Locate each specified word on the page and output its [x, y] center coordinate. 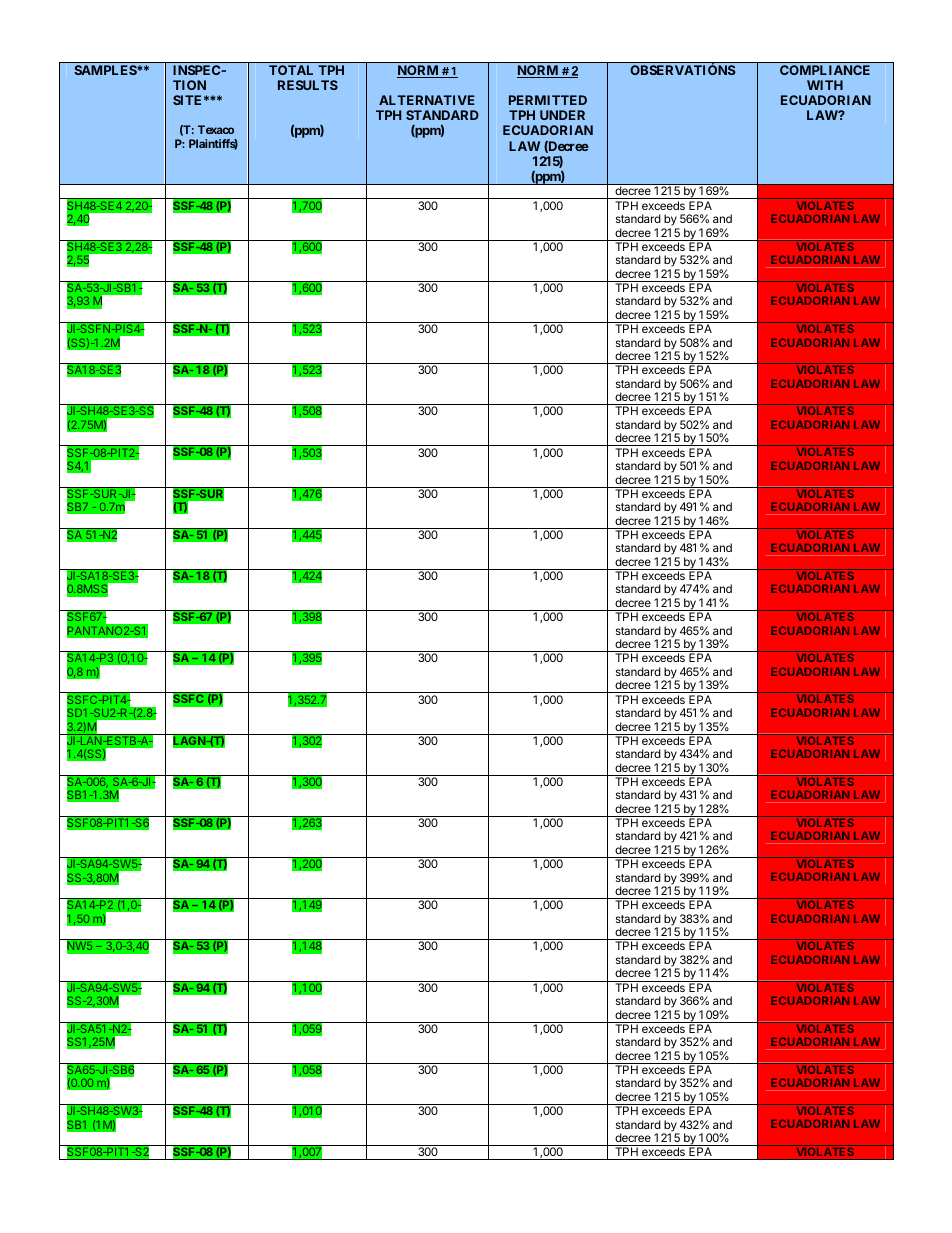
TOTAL [291, 70]
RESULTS [308, 85]
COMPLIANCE [825, 70]
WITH [825, 85]
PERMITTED [548, 100]
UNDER [562, 115]
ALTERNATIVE [427, 100]
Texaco [216, 129]
